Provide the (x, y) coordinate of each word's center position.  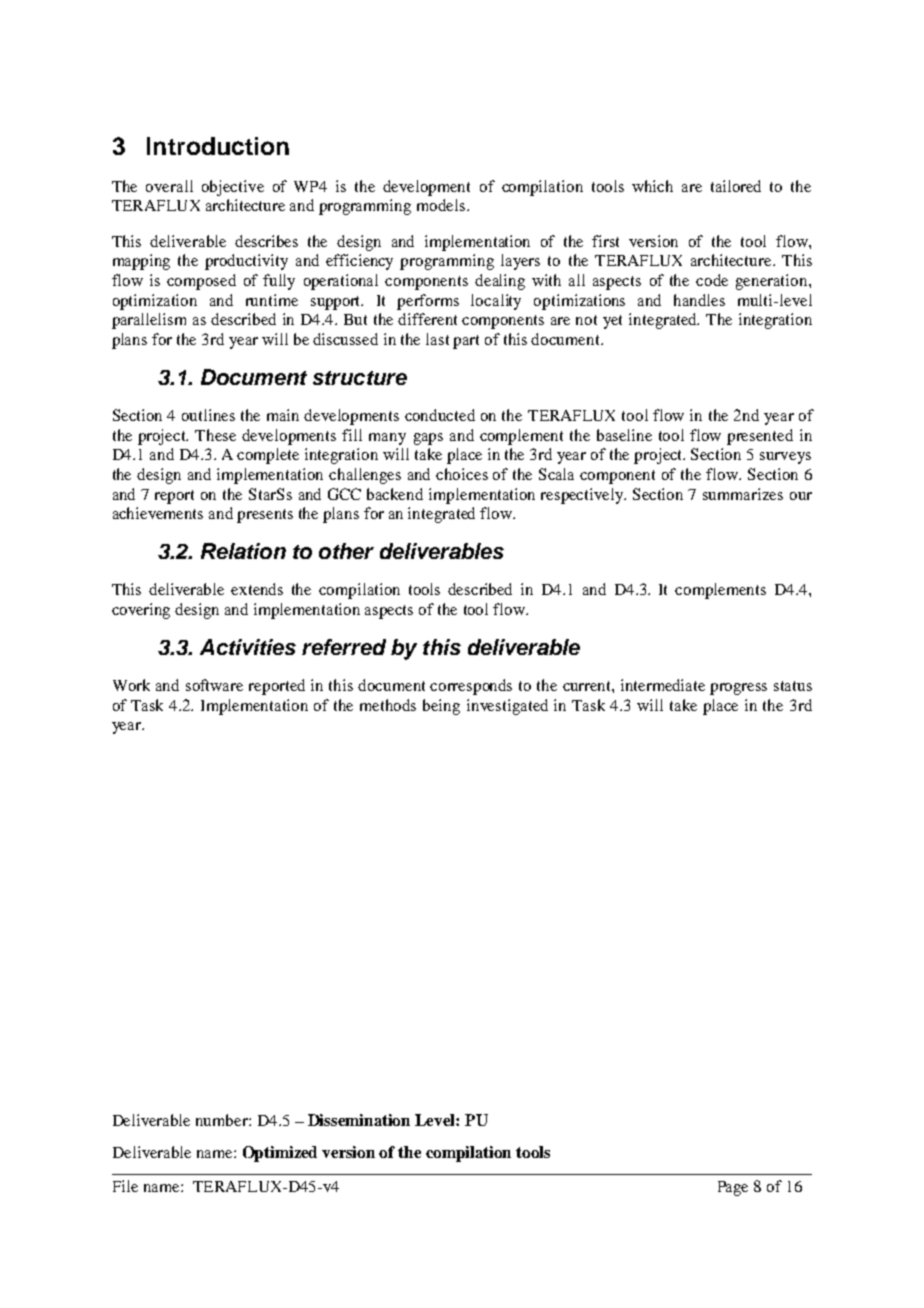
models (442, 205)
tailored (736, 186)
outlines (208, 415)
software (214, 685)
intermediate (663, 685)
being (441, 707)
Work (131, 685)
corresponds (471, 687)
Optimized (280, 1154)
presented (760, 437)
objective (233, 188)
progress (738, 689)
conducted (440, 415)
